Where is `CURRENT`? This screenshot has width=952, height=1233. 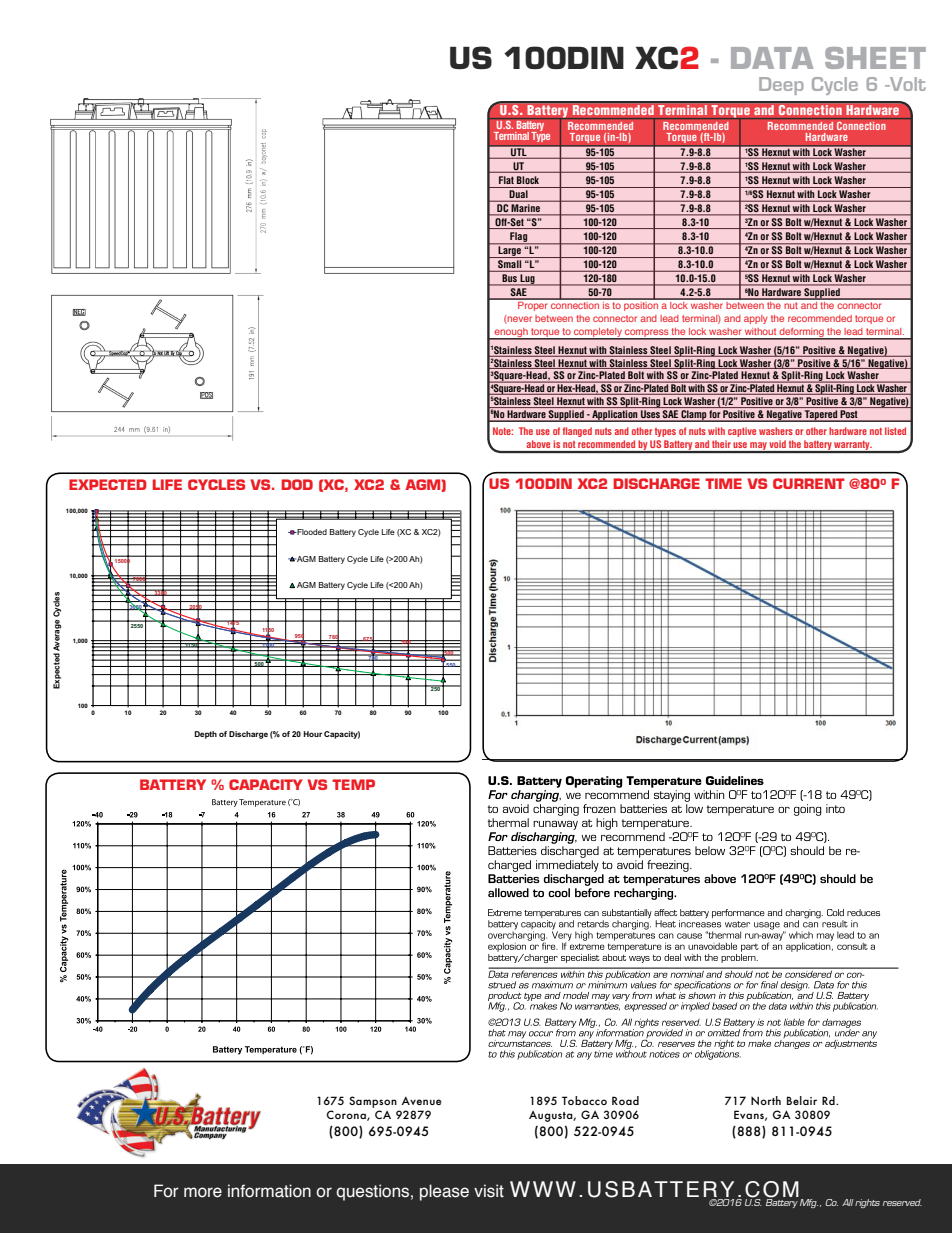
CURRENT is located at coordinates (809, 483).
